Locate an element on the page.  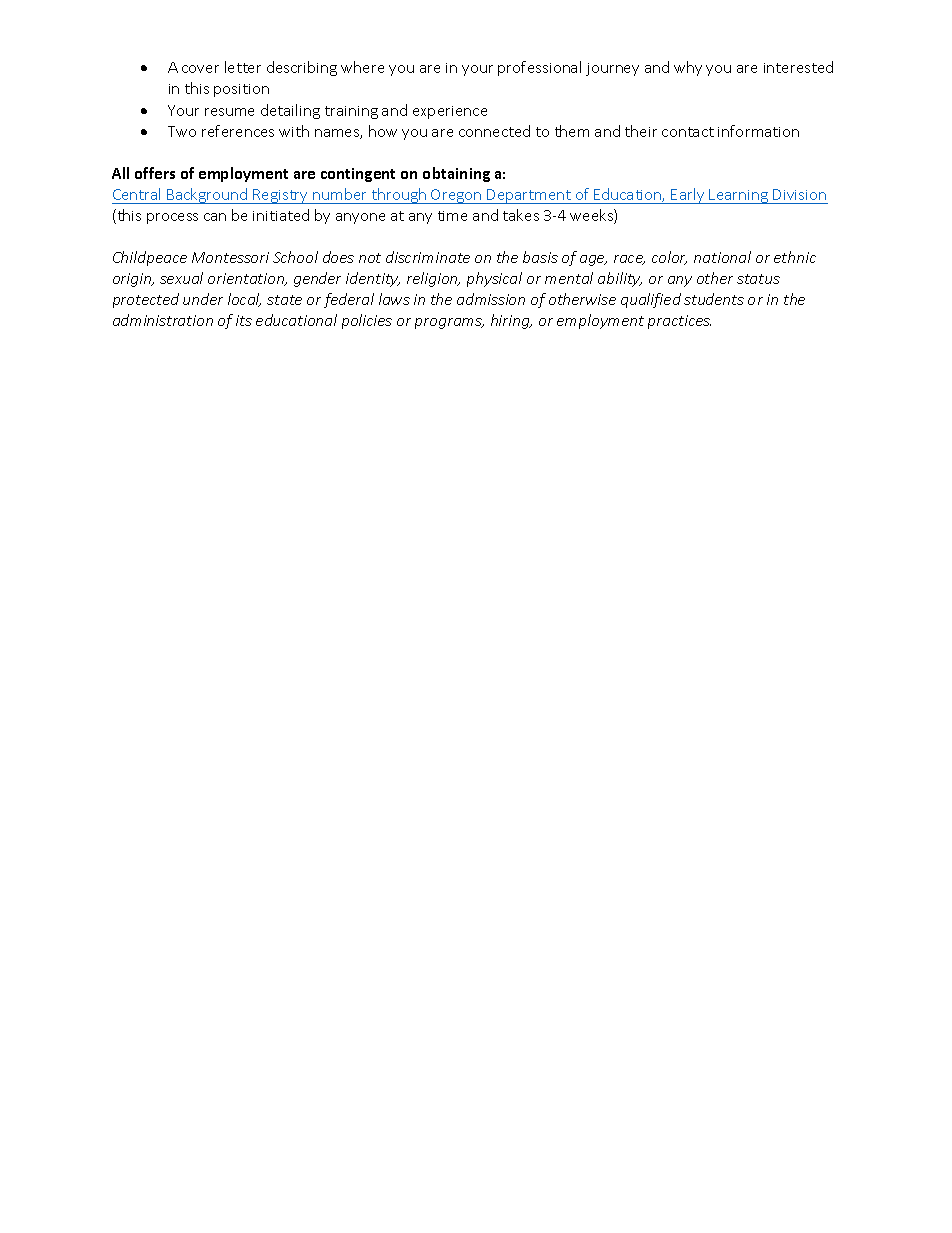
national is located at coordinates (722, 257).
